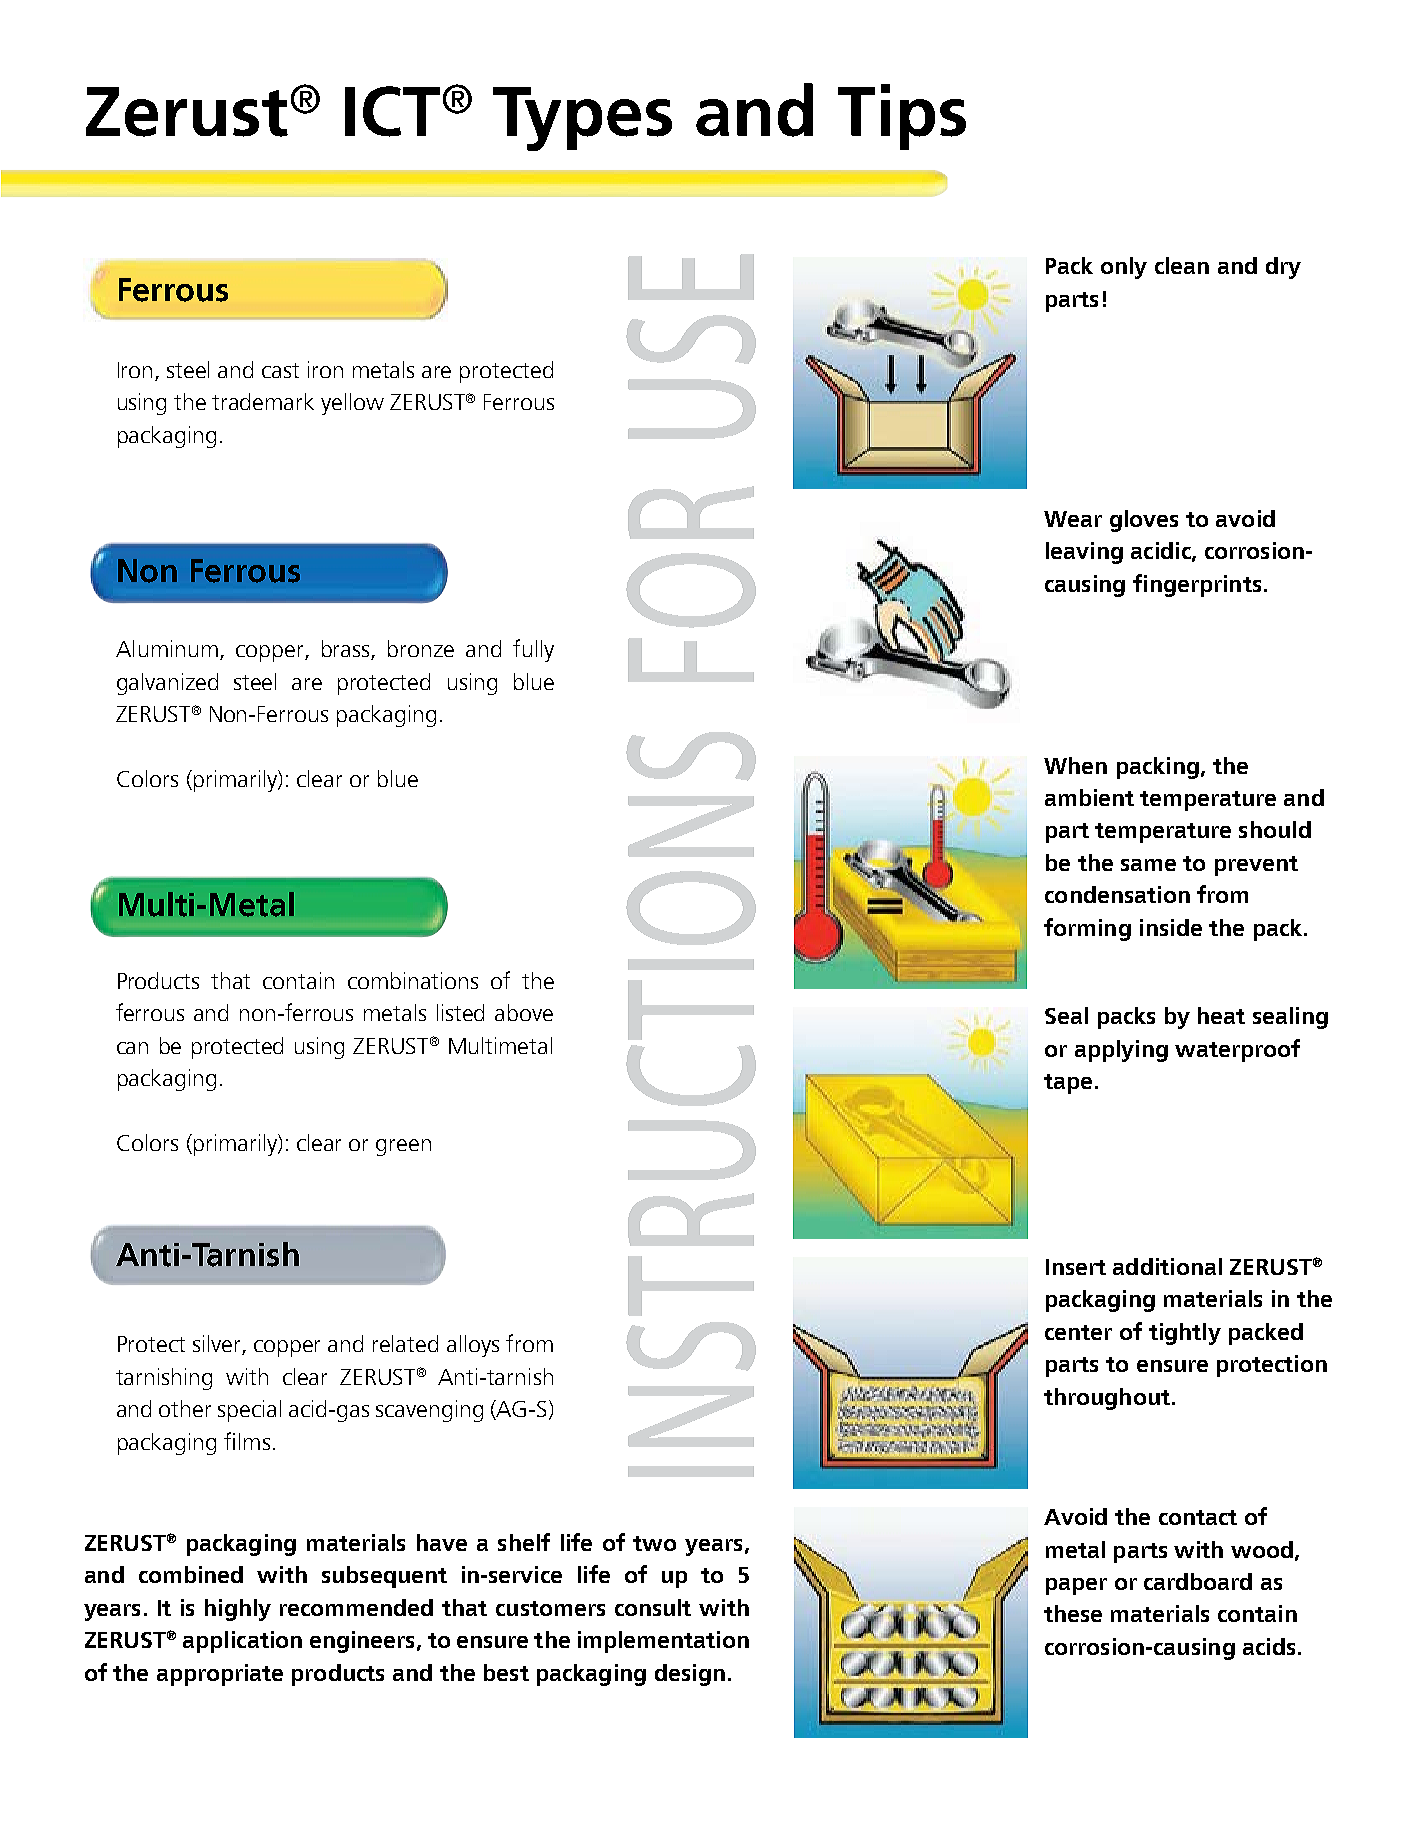 This screenshot has height=1837, width=1420. I want to click on fully, so click(533, 650).
